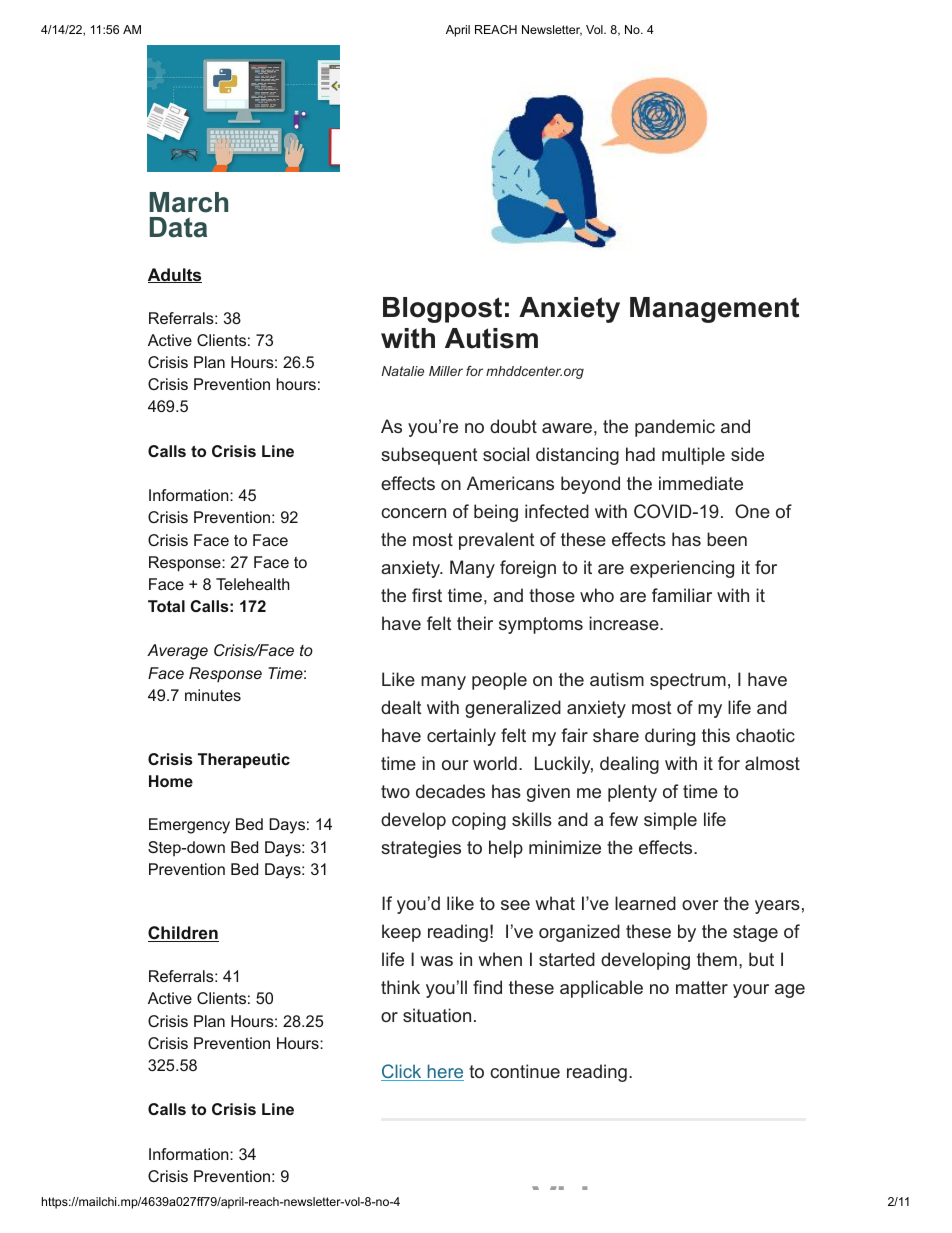  Describe the element at coordinates (716, 735) in the page. I see `this` at that location.
